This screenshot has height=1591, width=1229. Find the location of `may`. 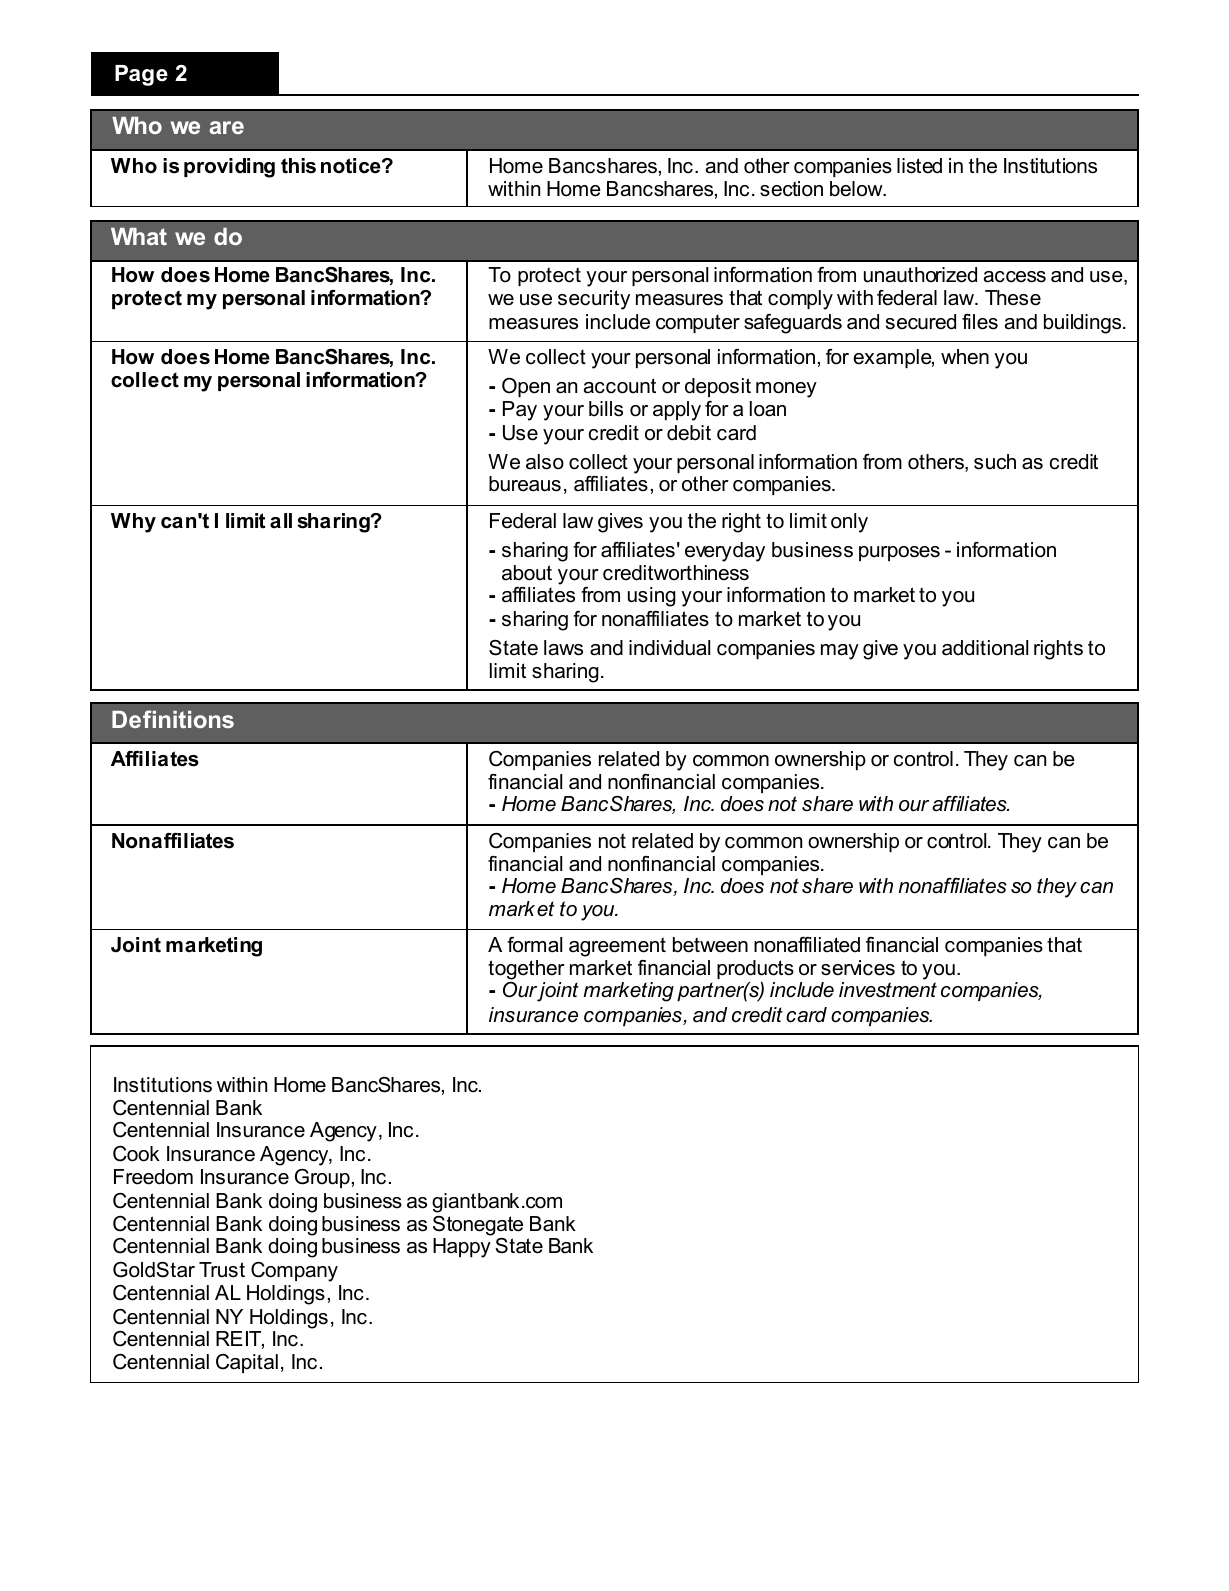

may is located at coordinates (840, 652).
